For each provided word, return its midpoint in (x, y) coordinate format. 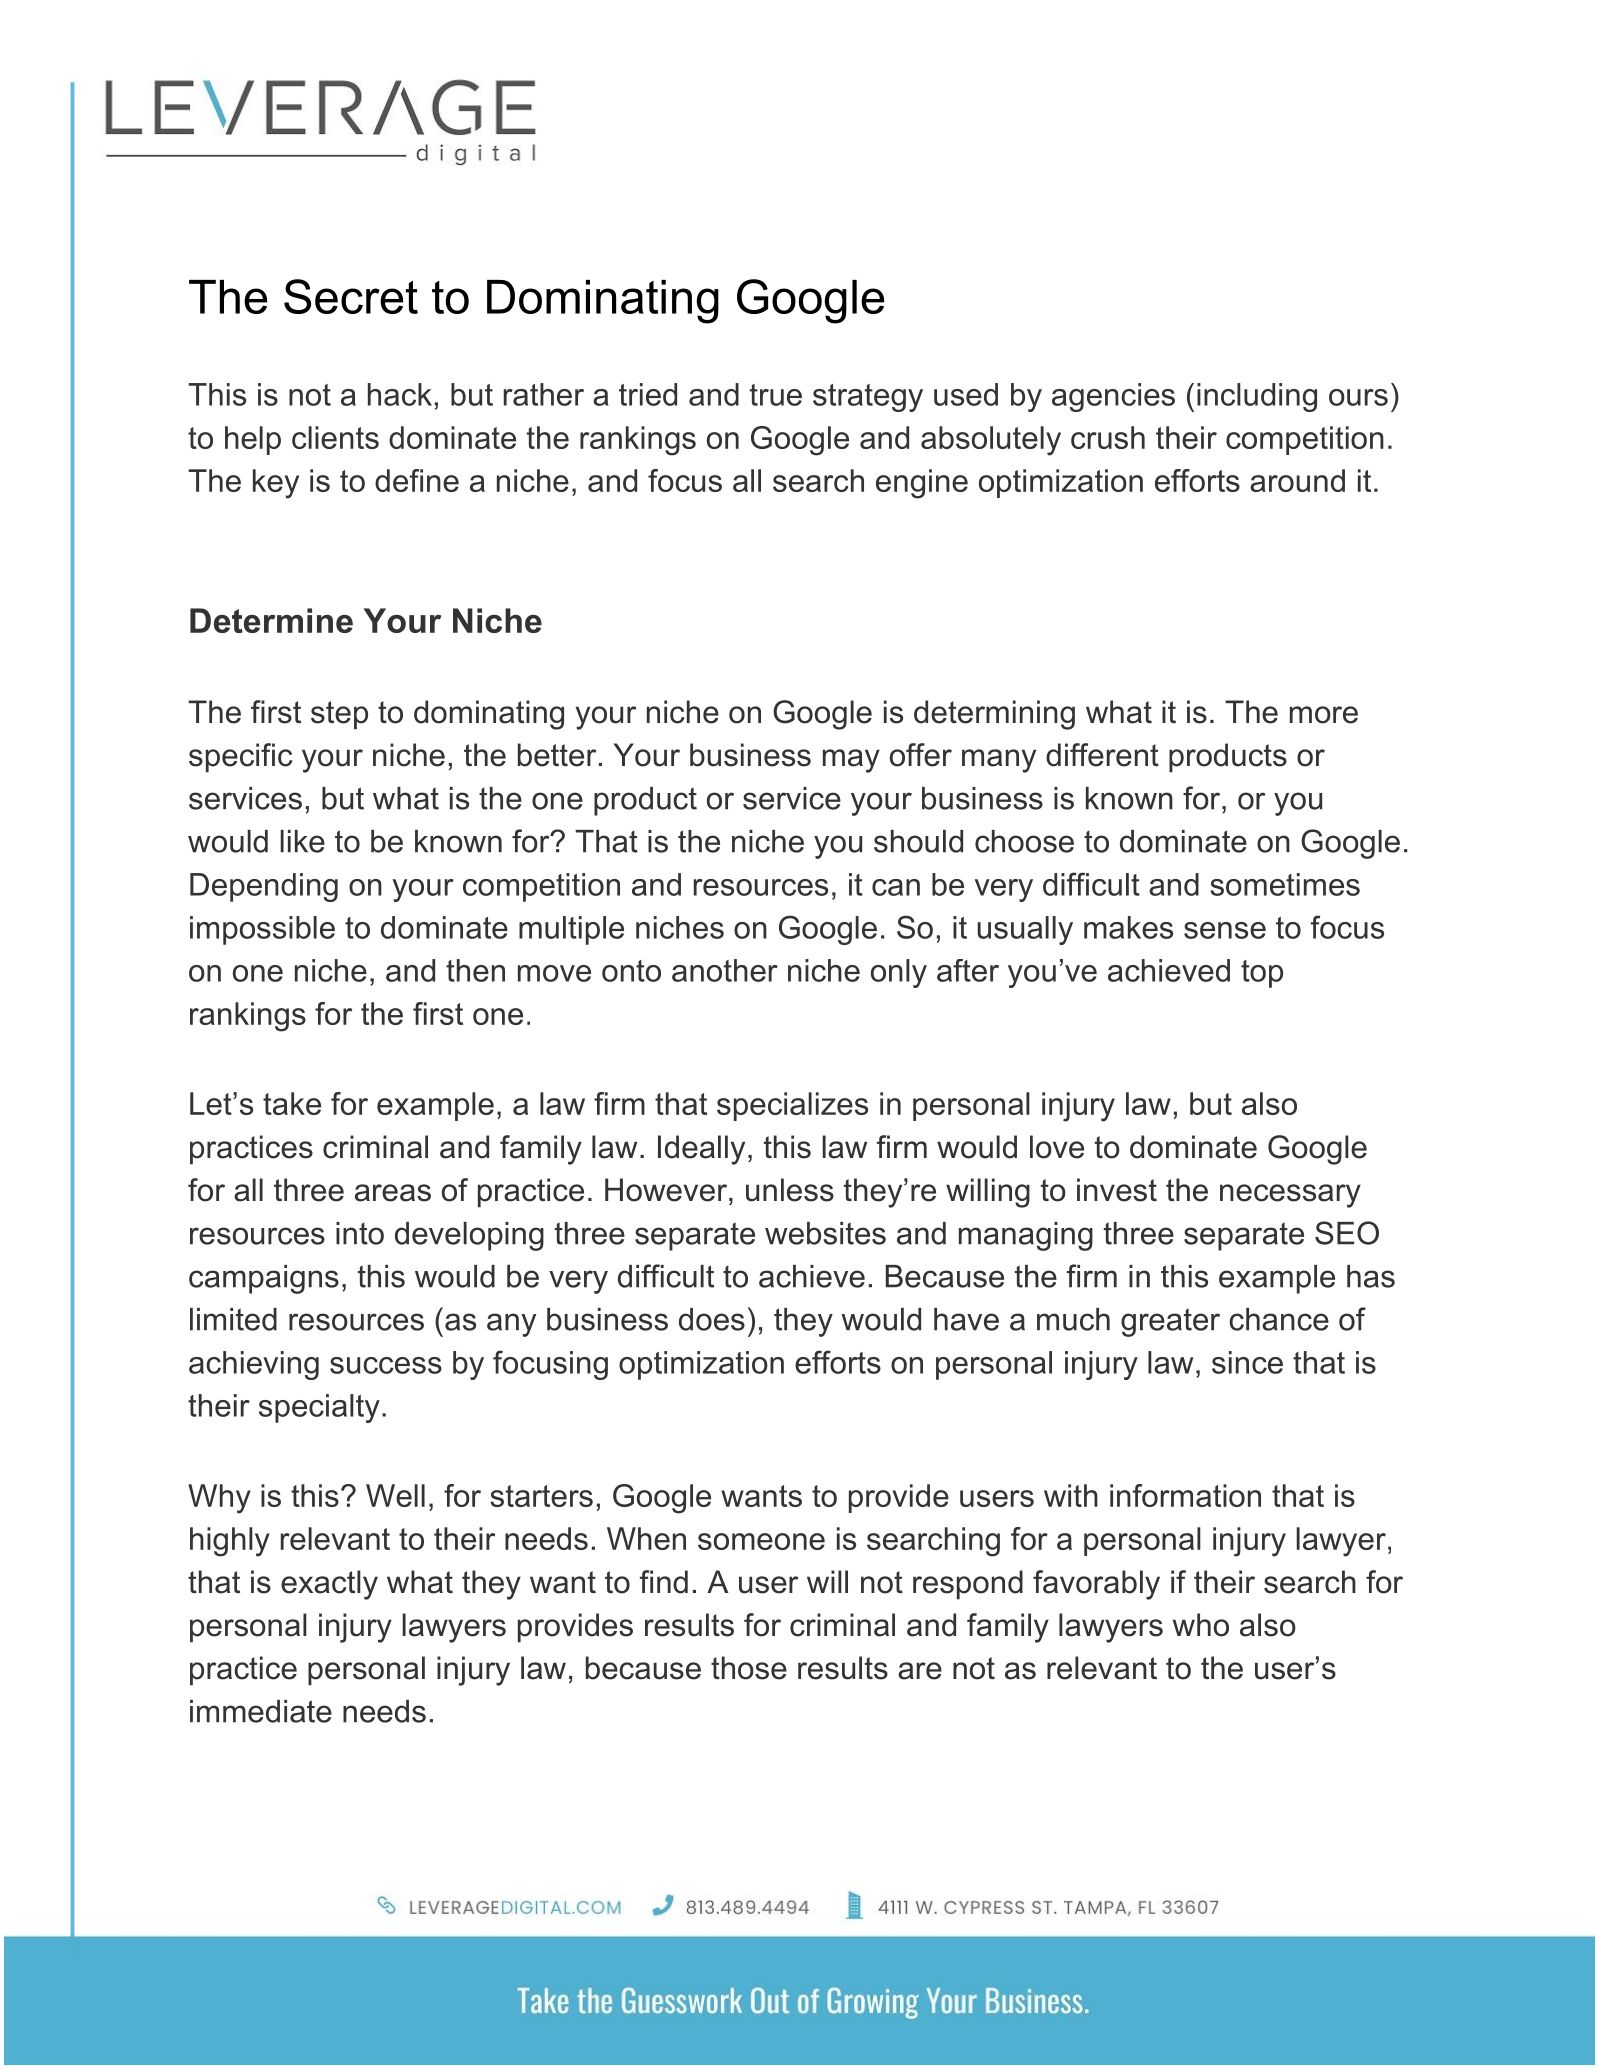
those (749, 1668)
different (1102, 755)
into (360, 1233)
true (776, 395)
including (1257, 397)
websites (825, 1233)
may (851, 761)
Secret (351, 296)
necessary (1290, 1196)
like (302, 841)
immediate (261, 1711)
